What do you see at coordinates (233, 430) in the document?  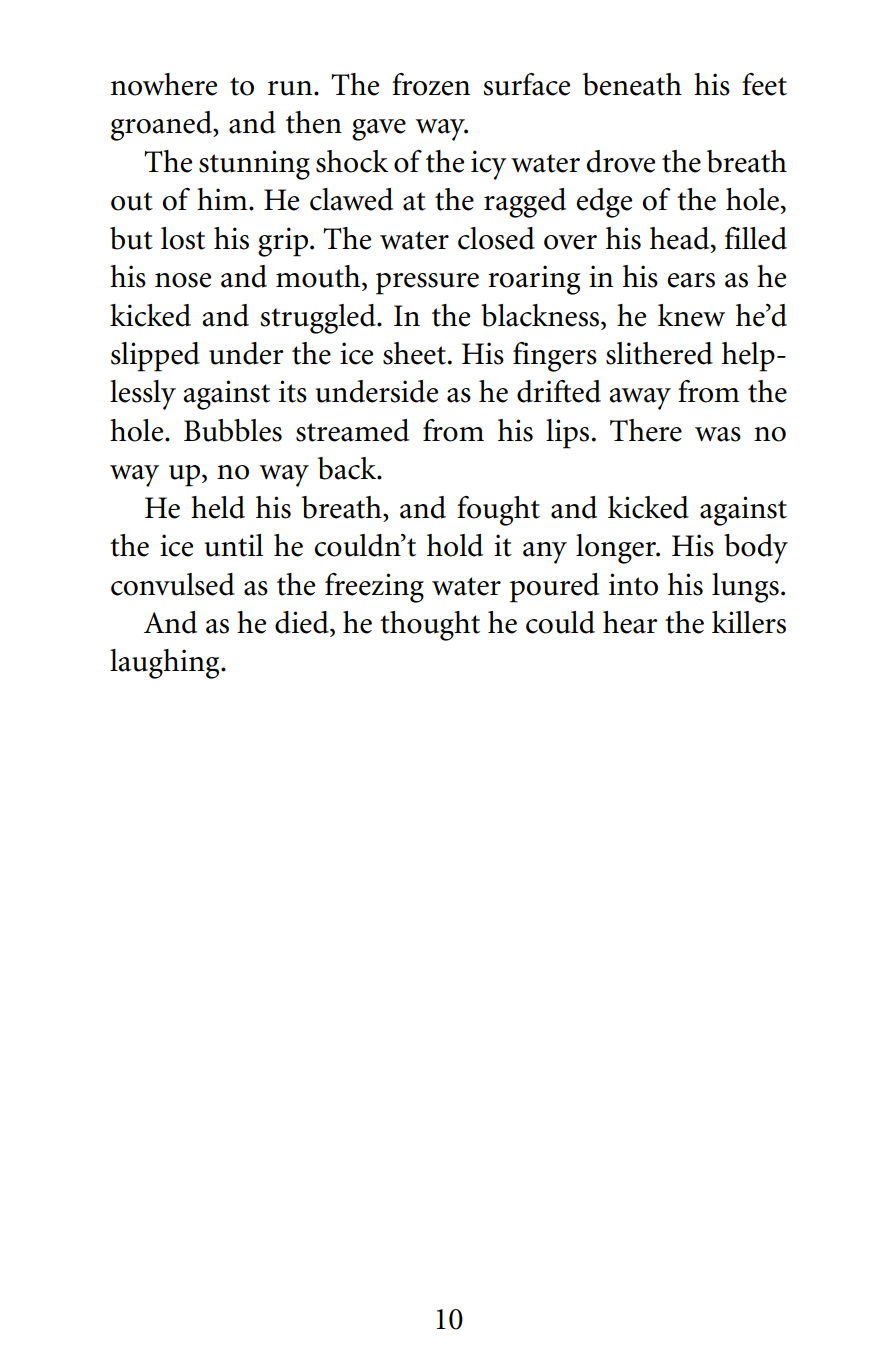 I see `Bubbles` at bounding box center [233, 430].
